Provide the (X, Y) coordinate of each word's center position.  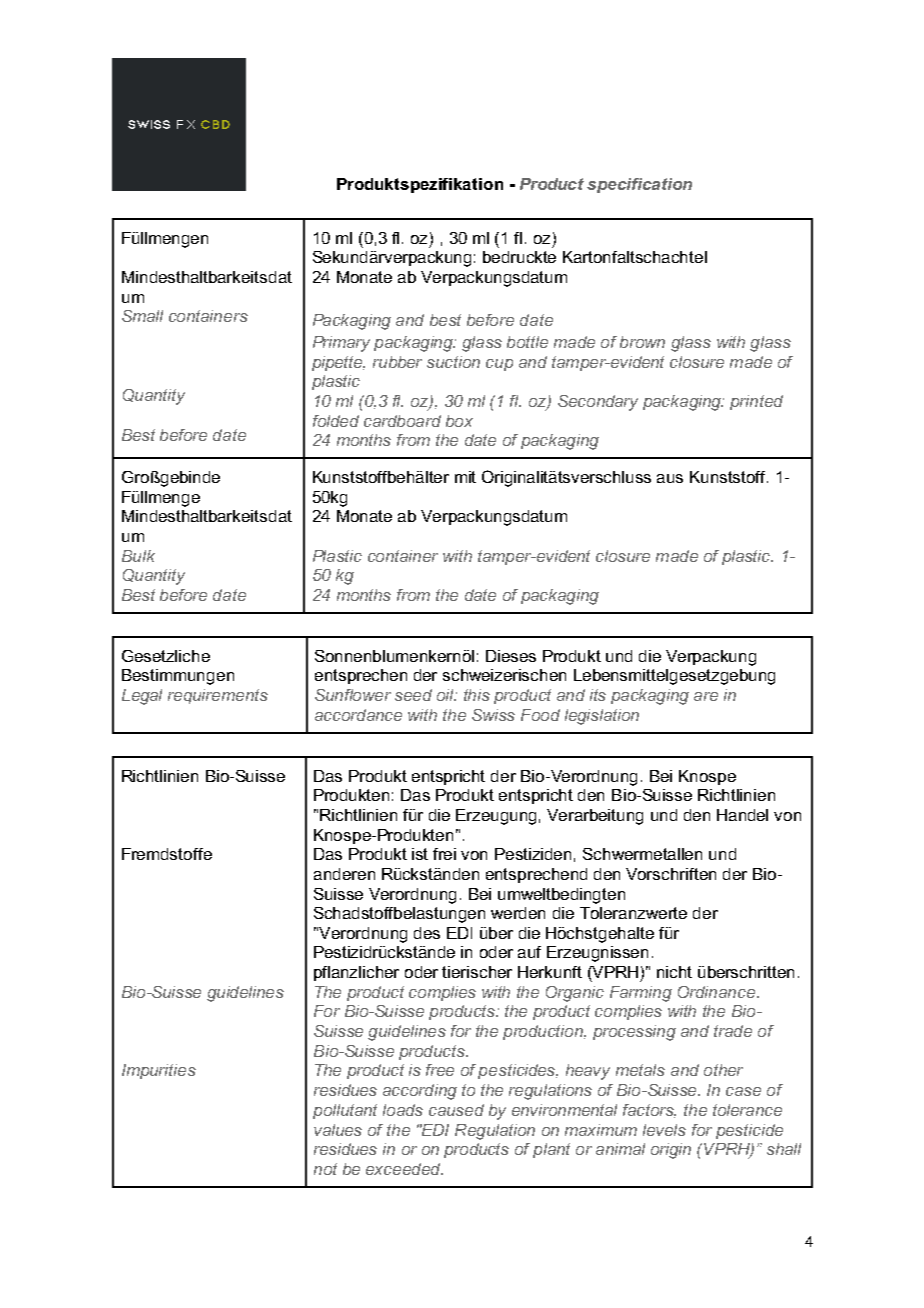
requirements (218, 696)
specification (639, 185)
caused (456, 1110)
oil (447, 695)
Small (142, 316)
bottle (527, 342)
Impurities (159, 1071)
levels (664, 1130)
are (706, 696)
